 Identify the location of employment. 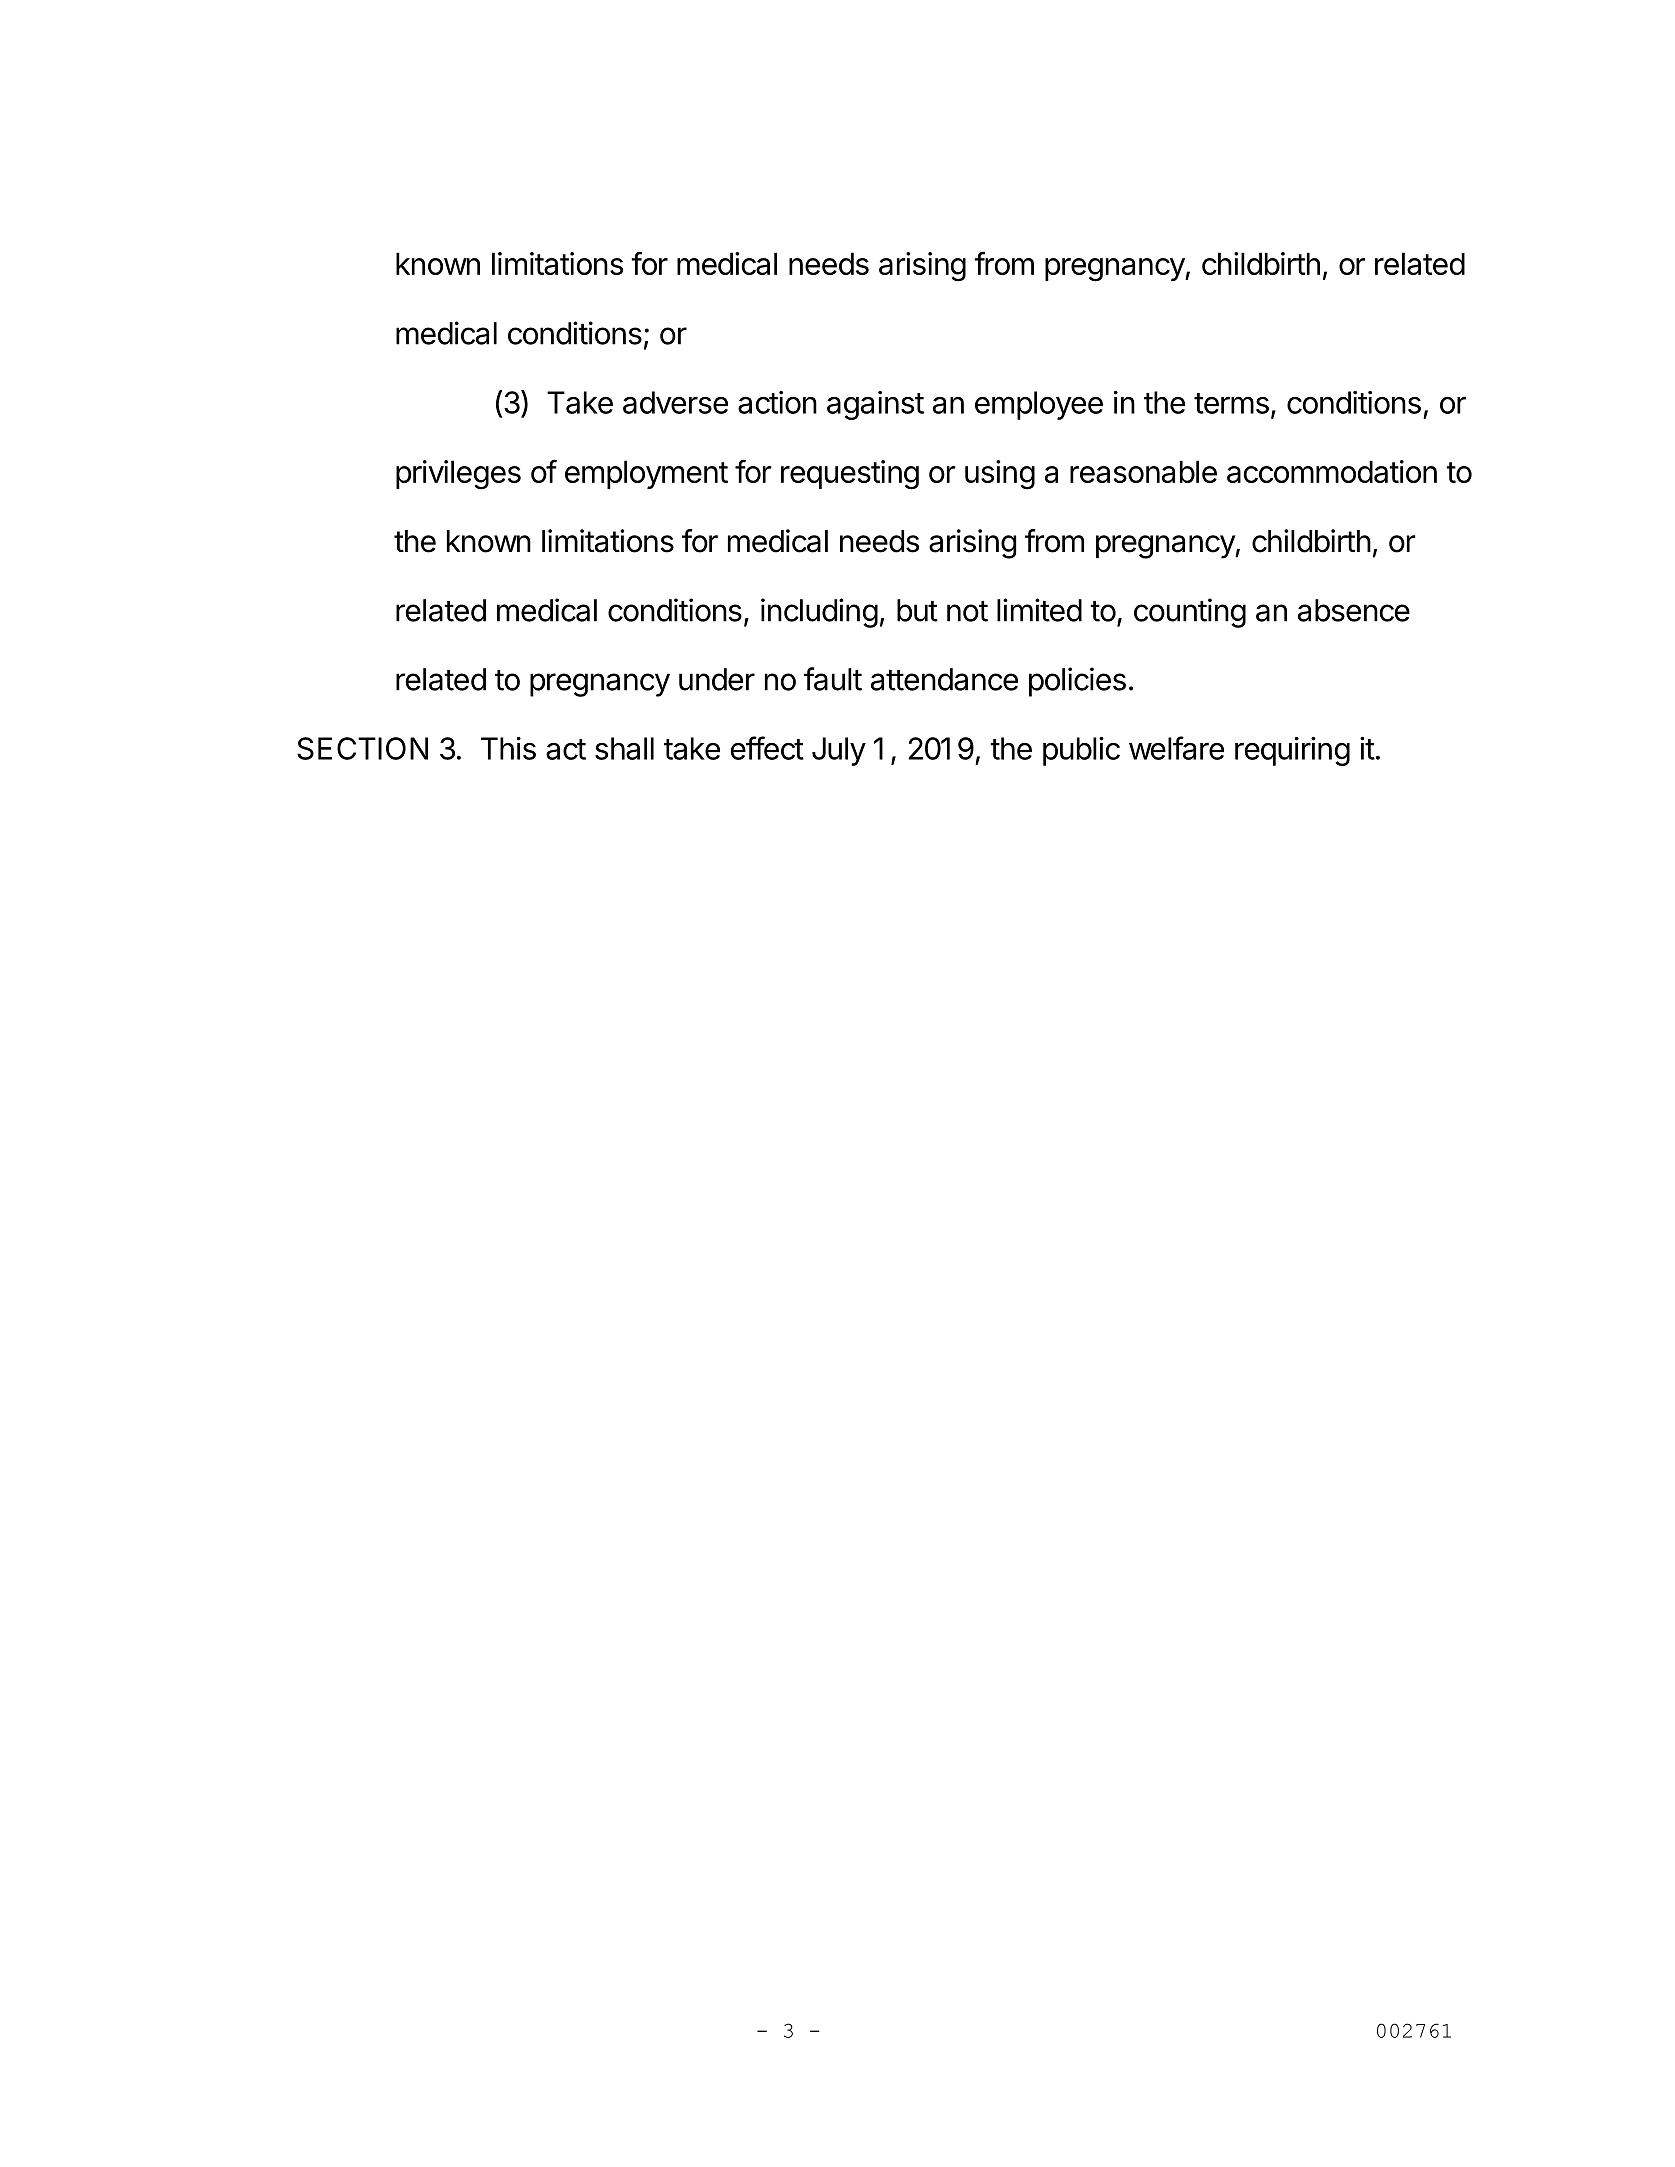
(646, 474).
